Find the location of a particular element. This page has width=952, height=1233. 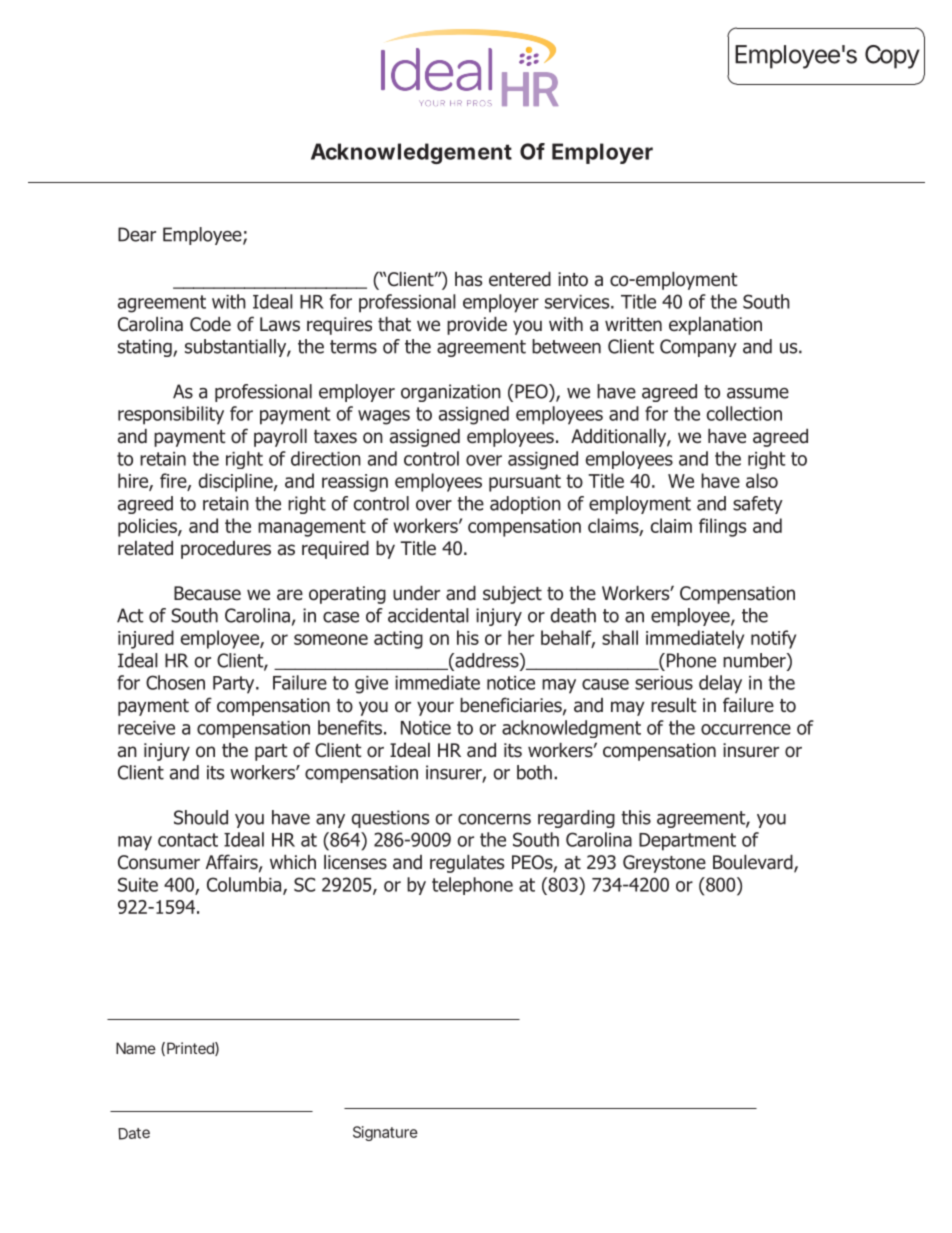

Signature is located at coordinates (385, 1133).
